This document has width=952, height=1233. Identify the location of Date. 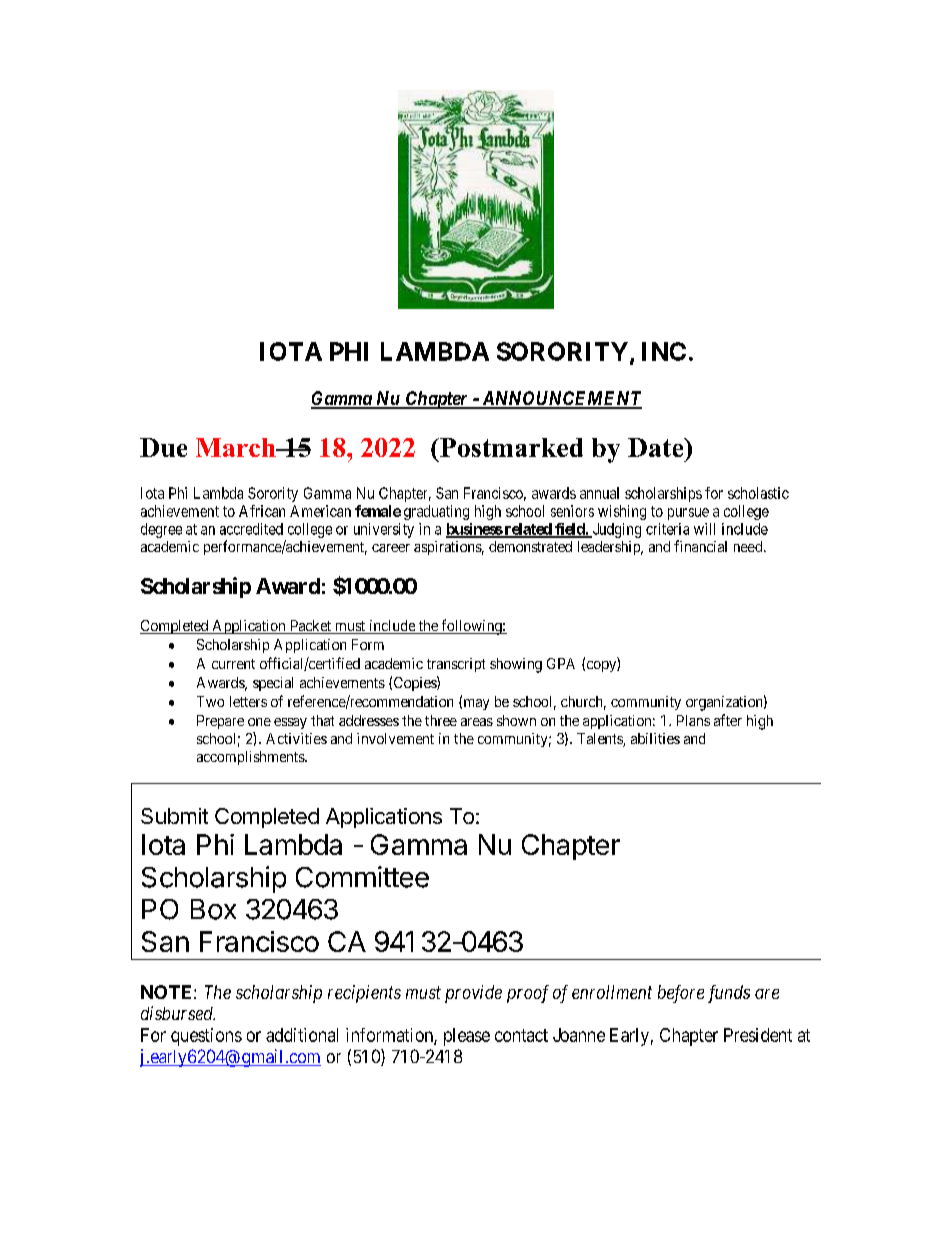
(657, 447).
